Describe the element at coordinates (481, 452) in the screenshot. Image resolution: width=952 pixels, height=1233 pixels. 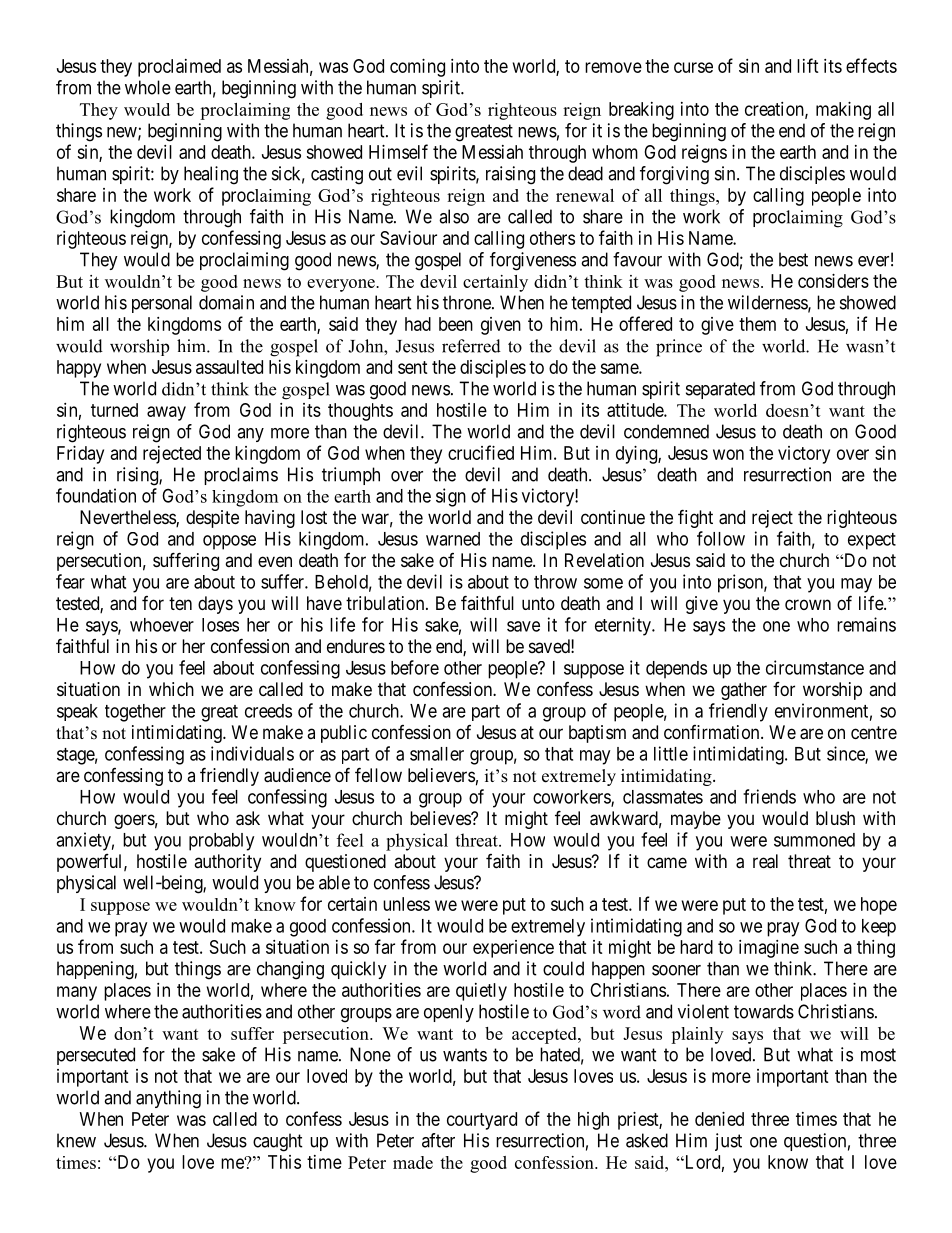
I see `crucified` at that location.
